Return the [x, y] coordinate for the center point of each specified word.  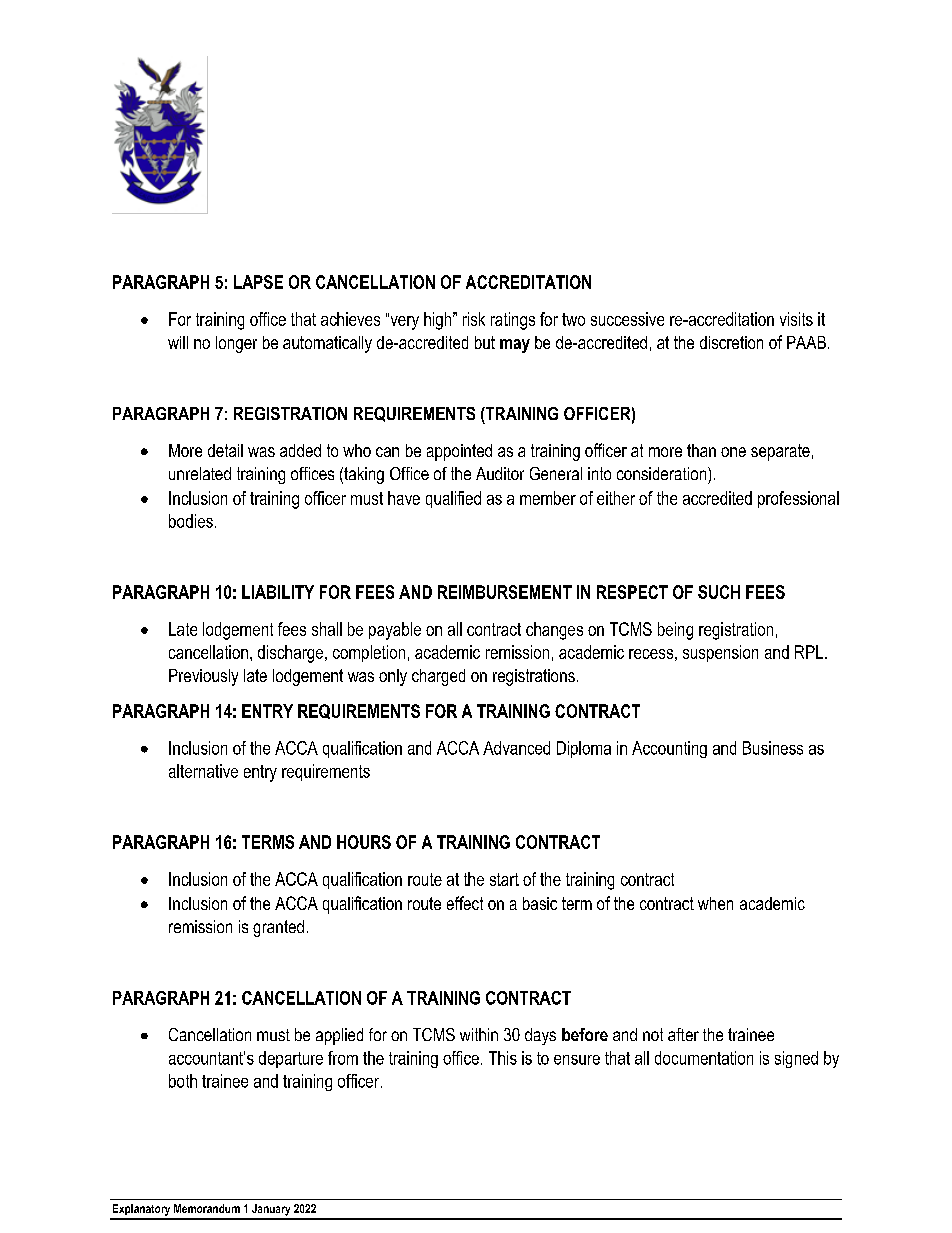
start [504, 879]
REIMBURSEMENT [505, 592]
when [715, 903]
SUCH [719, 592]
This [503, 1058]
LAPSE [258, 282]
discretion [731, 342]
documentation [704, 1058]
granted [278, 928]
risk [474, 319]
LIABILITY [278, 592]
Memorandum [207, 1208]
